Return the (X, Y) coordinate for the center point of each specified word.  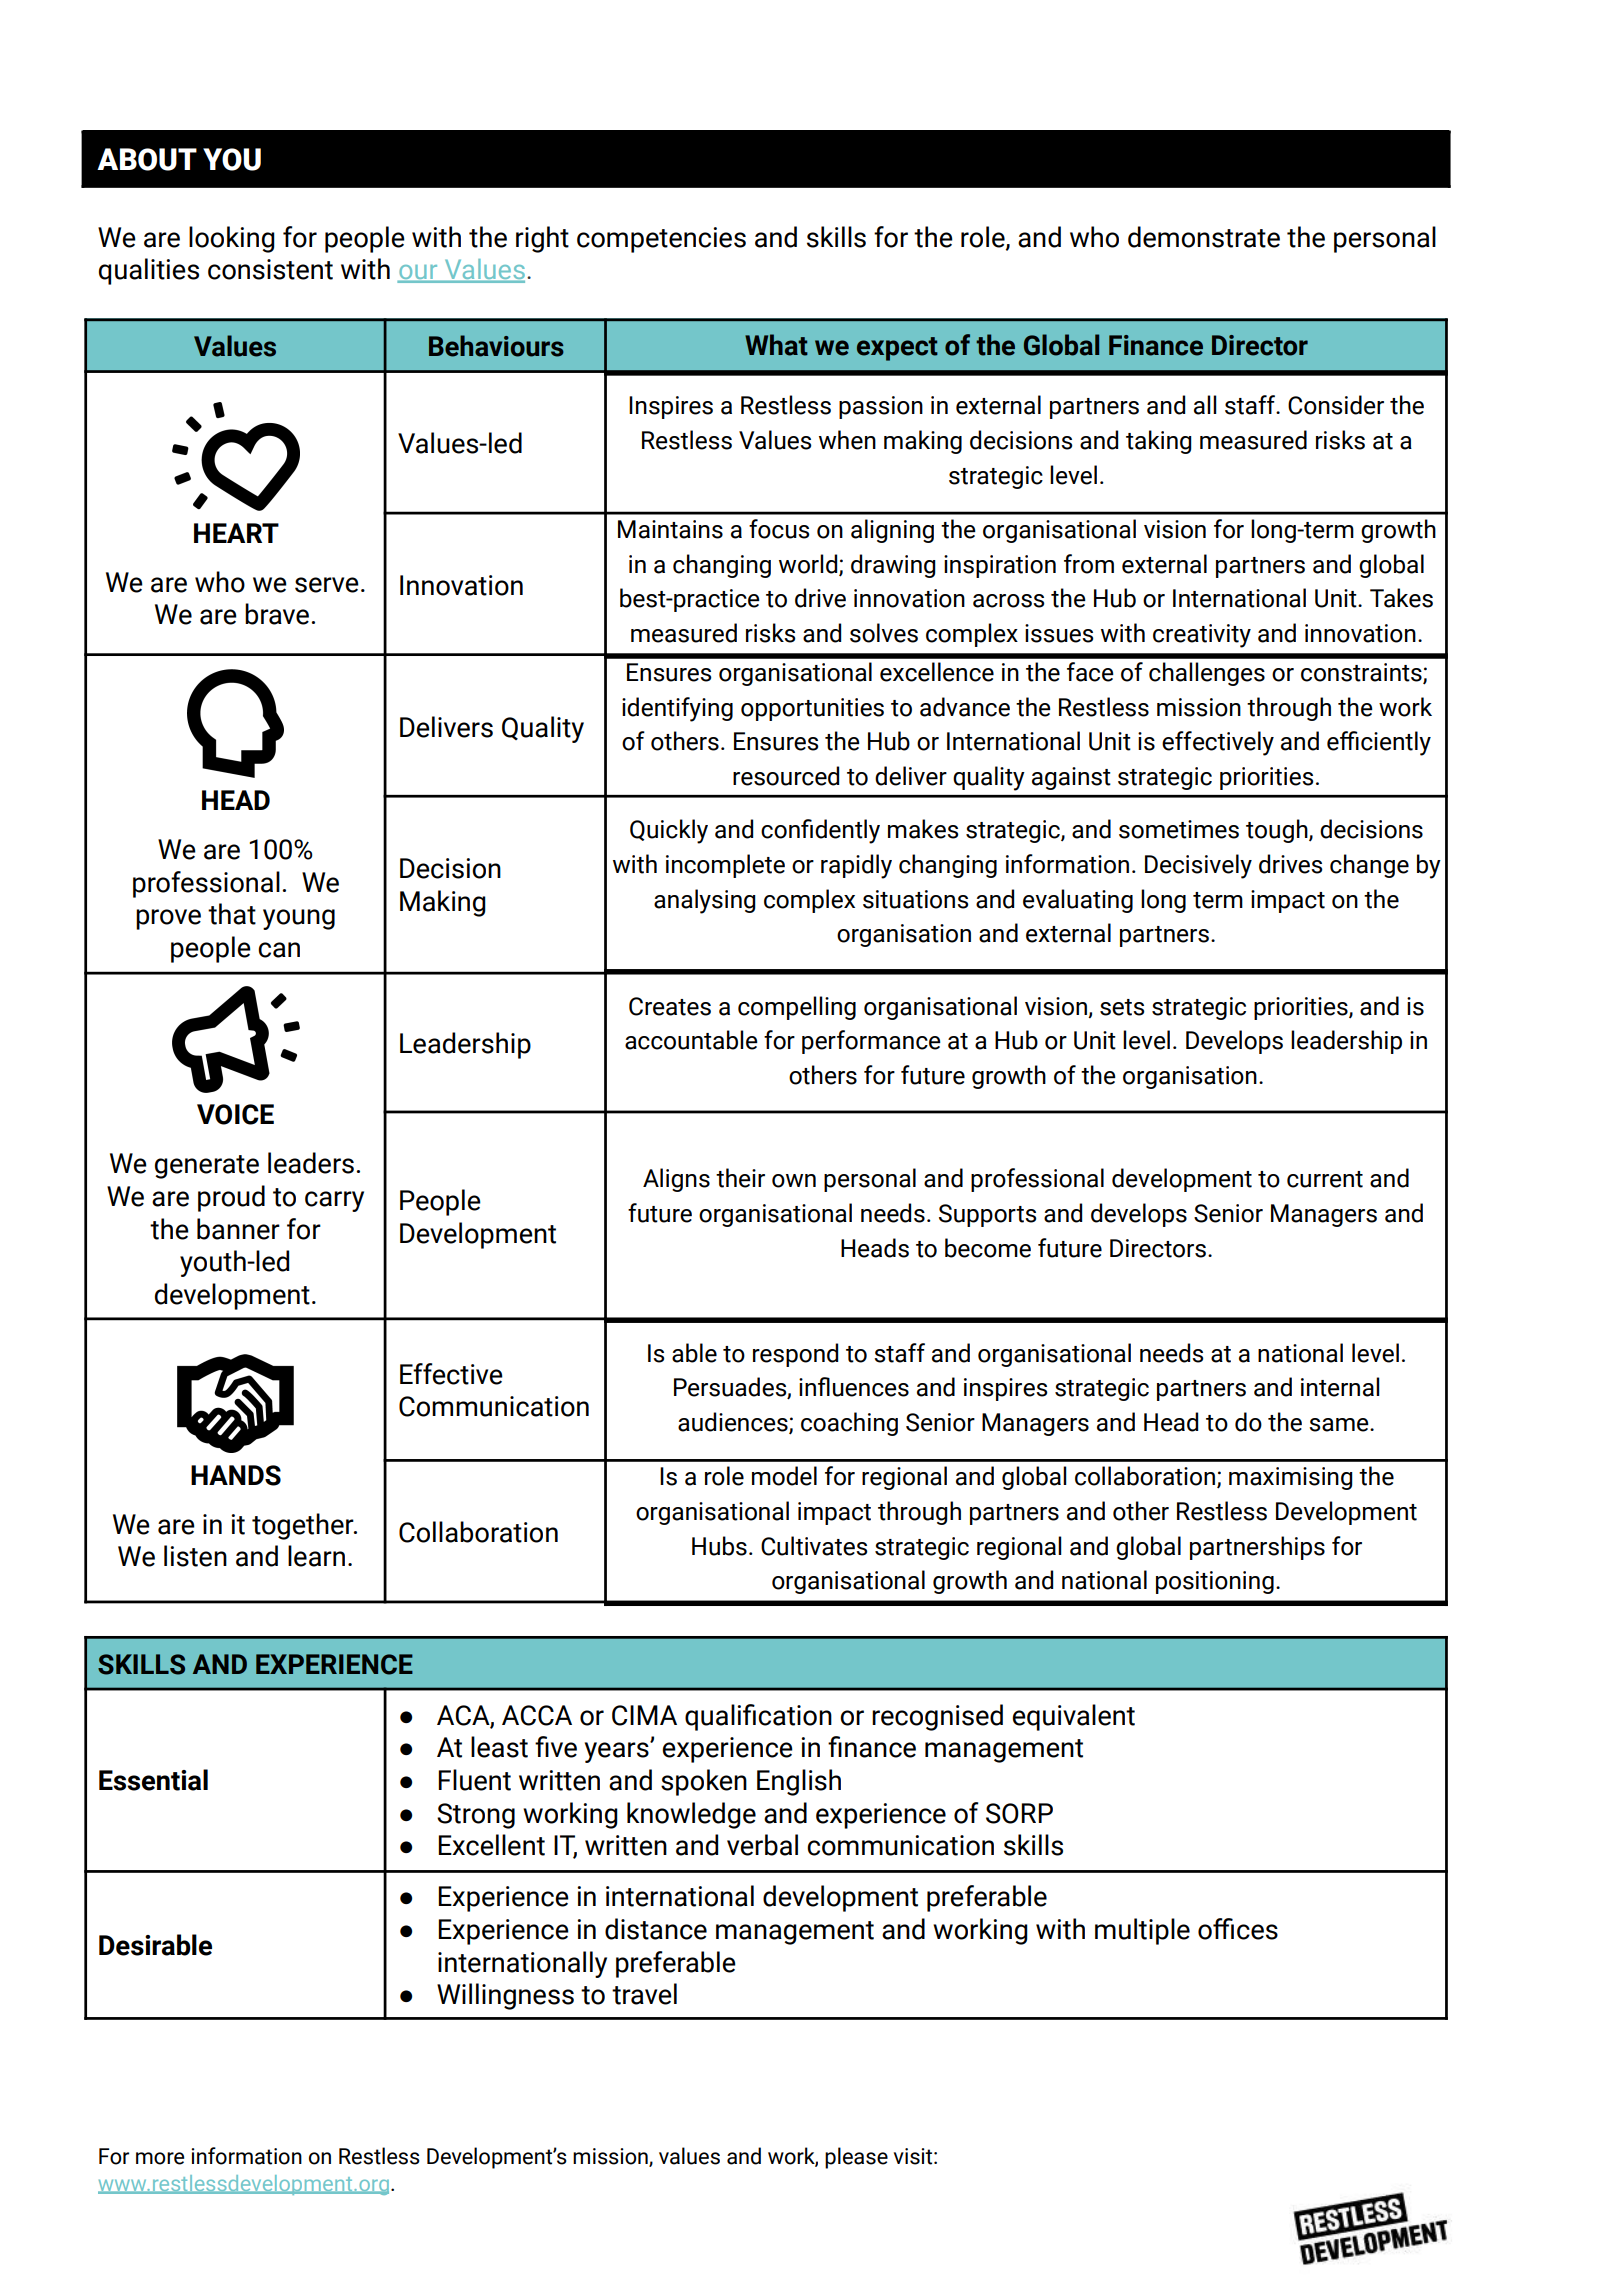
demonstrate (1204, 237)
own (794, 1181)
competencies (661, 240)
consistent (270, 269)
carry (334, 1201)
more (160, 2158)
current (1325, 1179)
